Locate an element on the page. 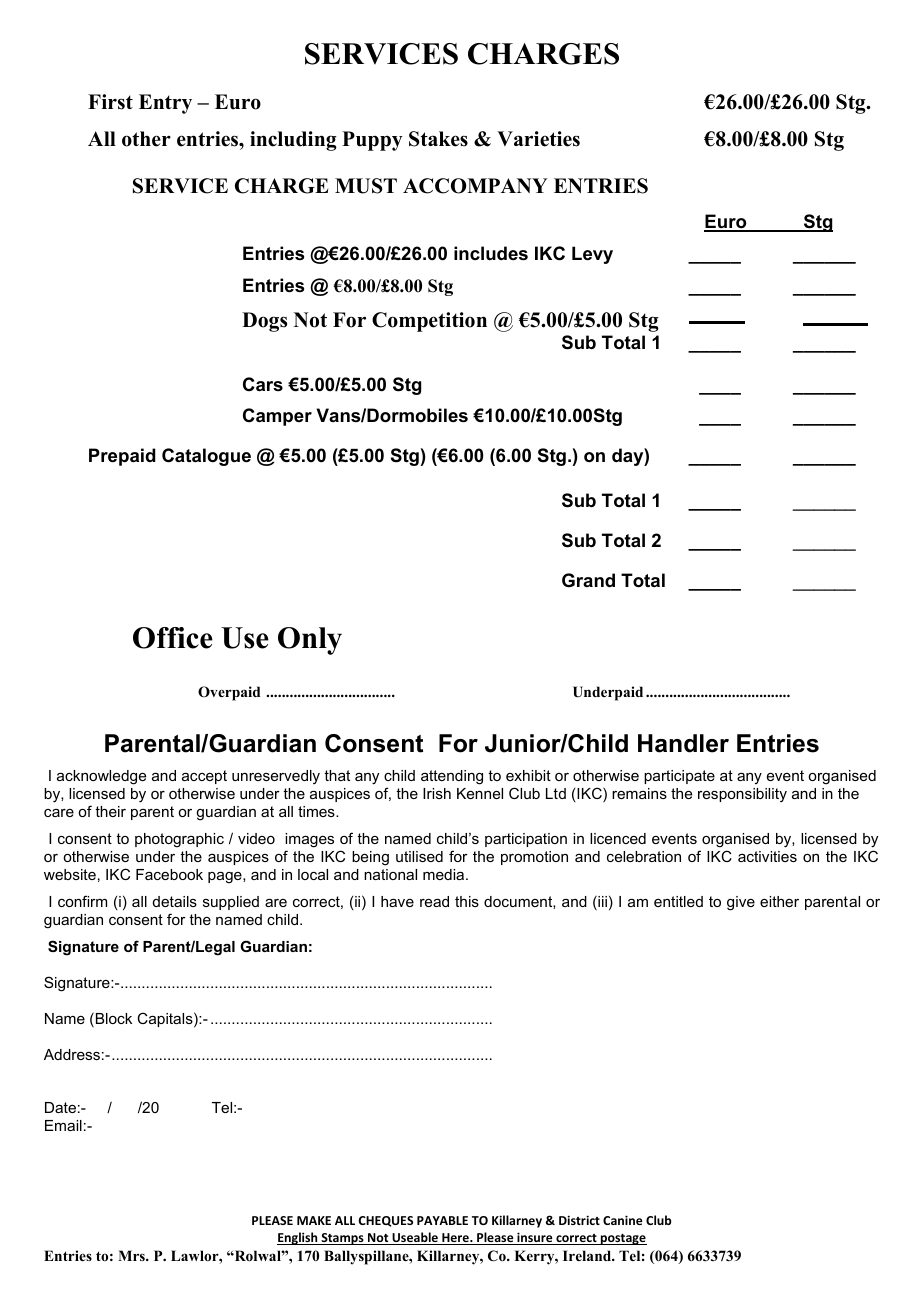 The height and width of the image is (1308, 924). Stakes is located at coordinates (438, 139).
